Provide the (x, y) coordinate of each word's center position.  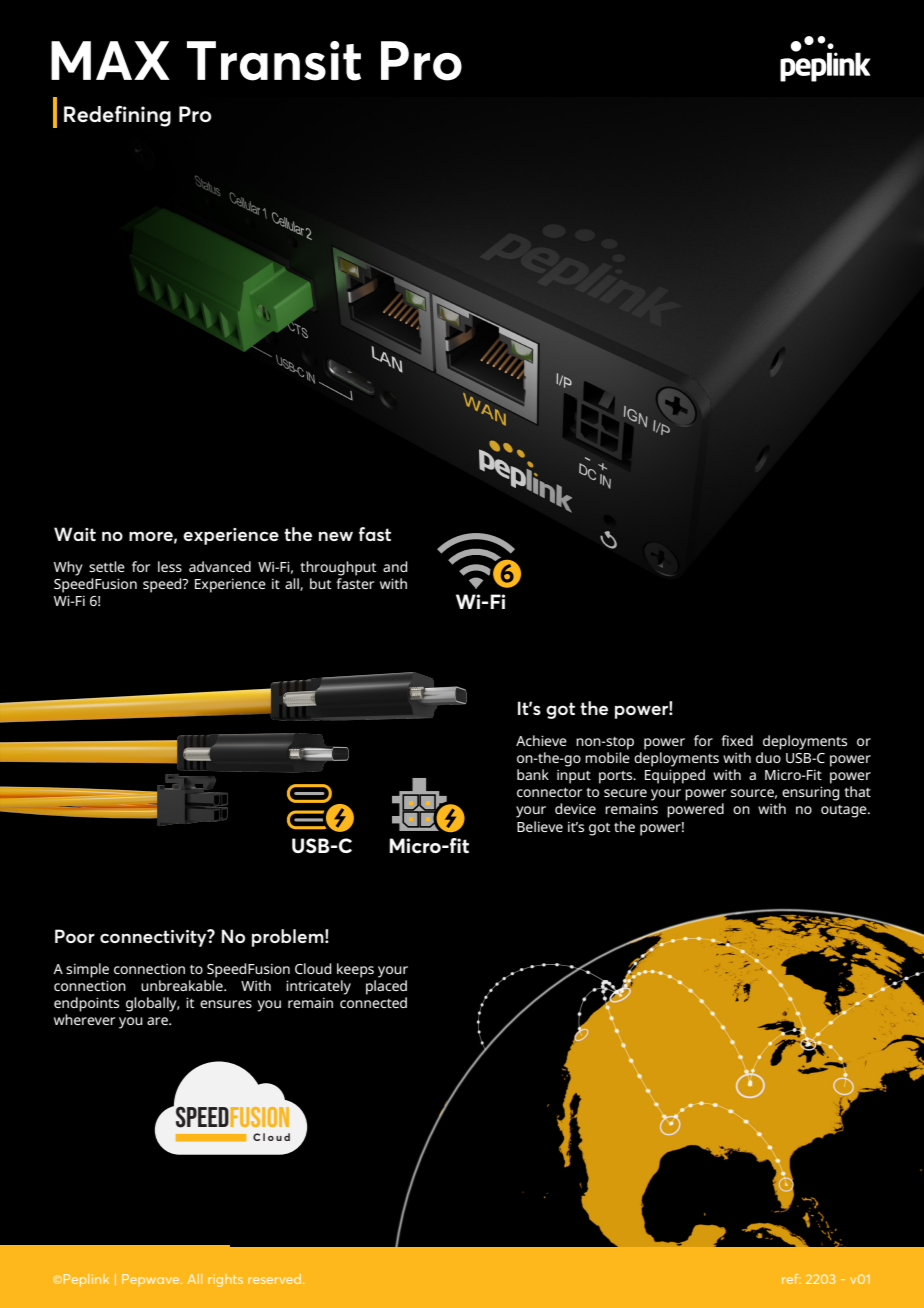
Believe (540, 826)
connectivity (154, 938)
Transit (274, 61)
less (170, 566)
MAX (110, 60)
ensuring (811, 793)
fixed (737, 740)
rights (225, 1280)
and (395, 566)
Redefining (117, 116)
